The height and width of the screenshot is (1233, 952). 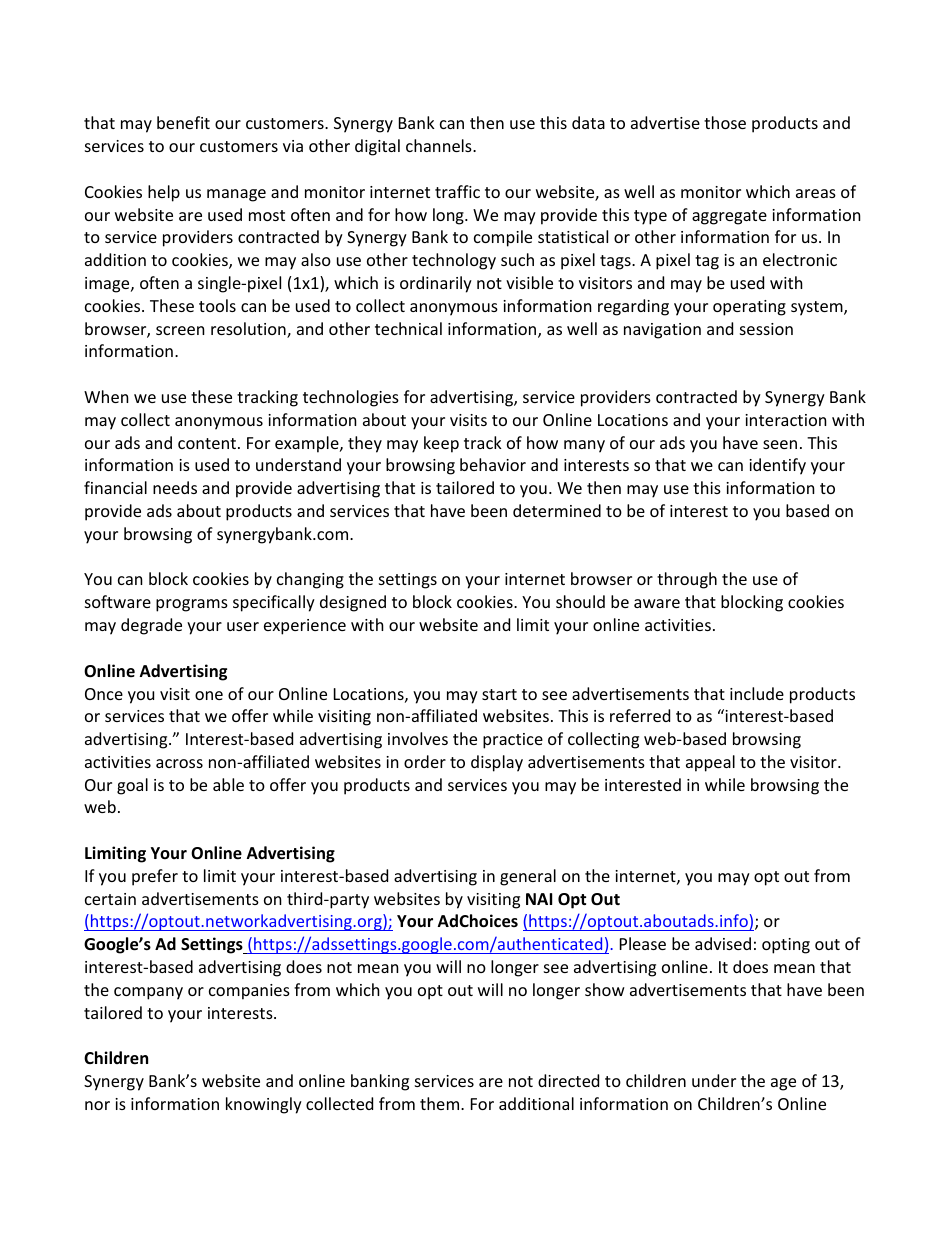 What do you see at coordinates (183, 122) in the screenshot?
I see `benefit` at bounding box center [183, 122].
